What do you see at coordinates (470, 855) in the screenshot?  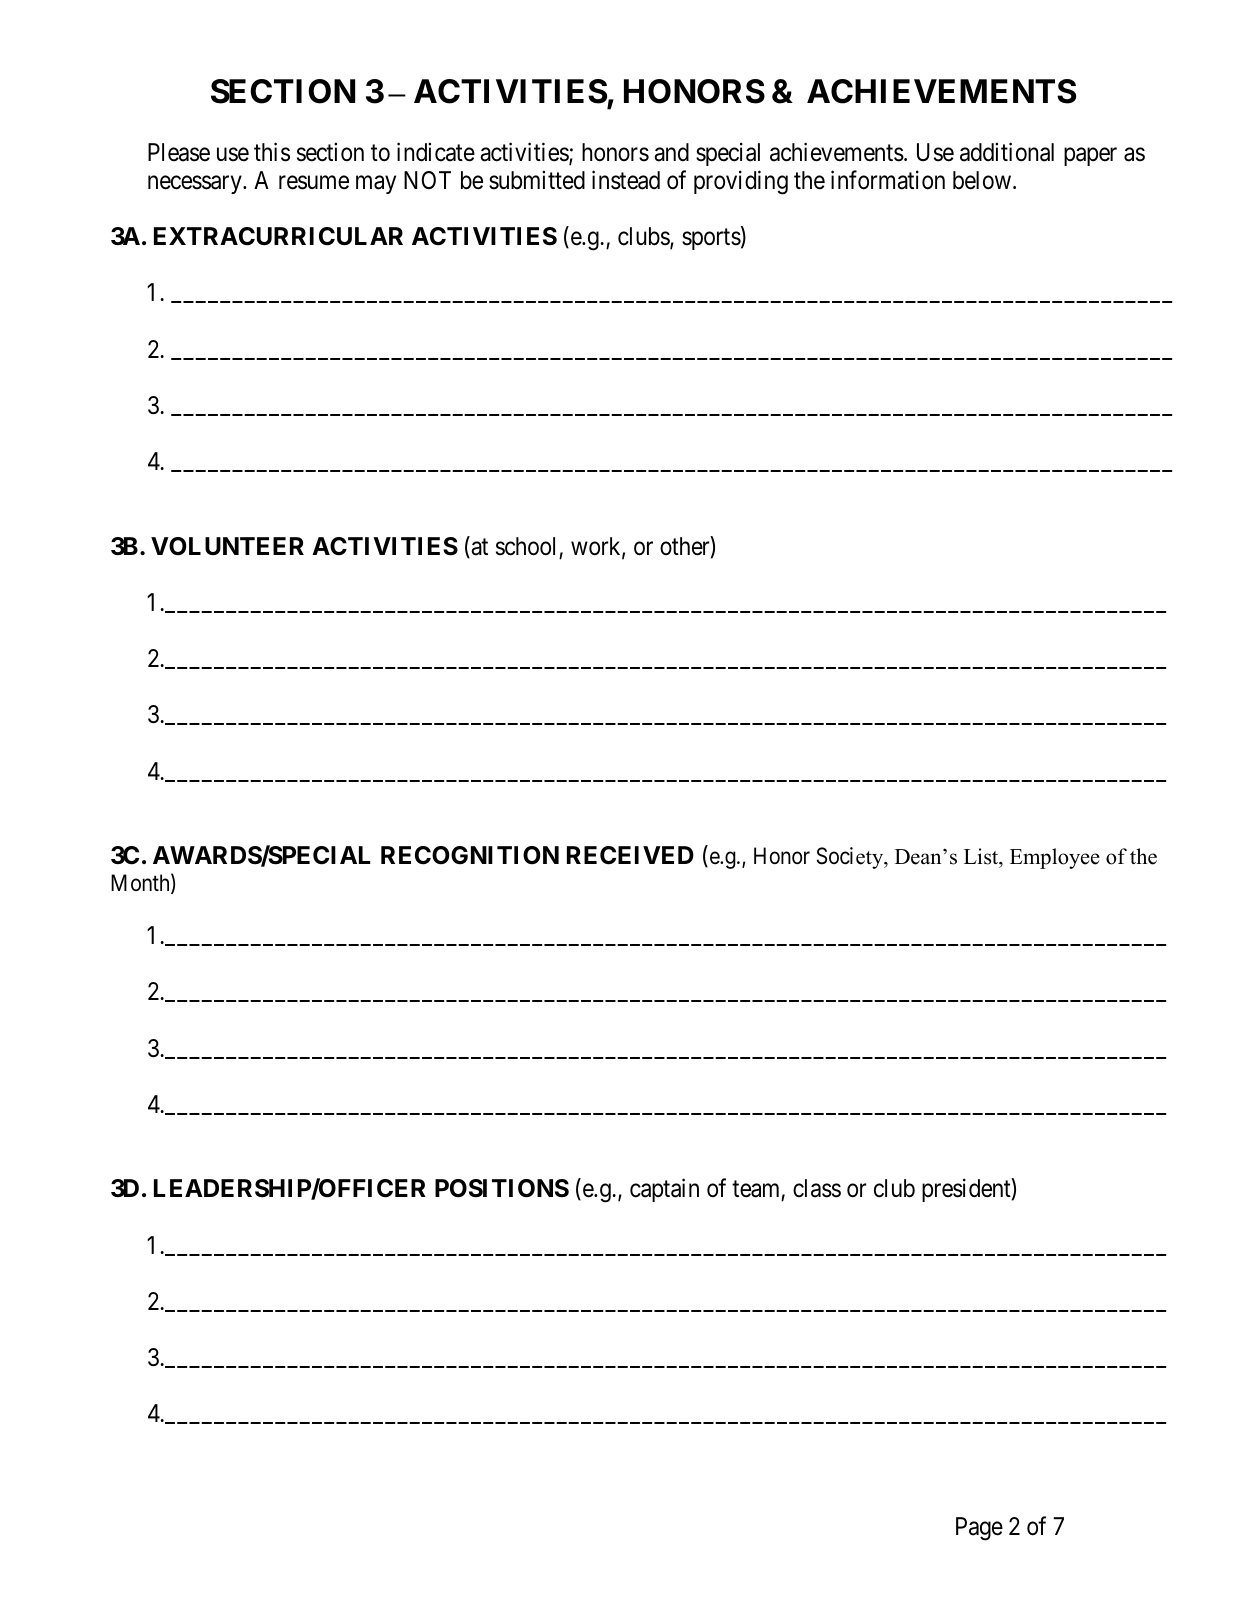 I see `RECOGNITION` at bounding box center [470, 855].
